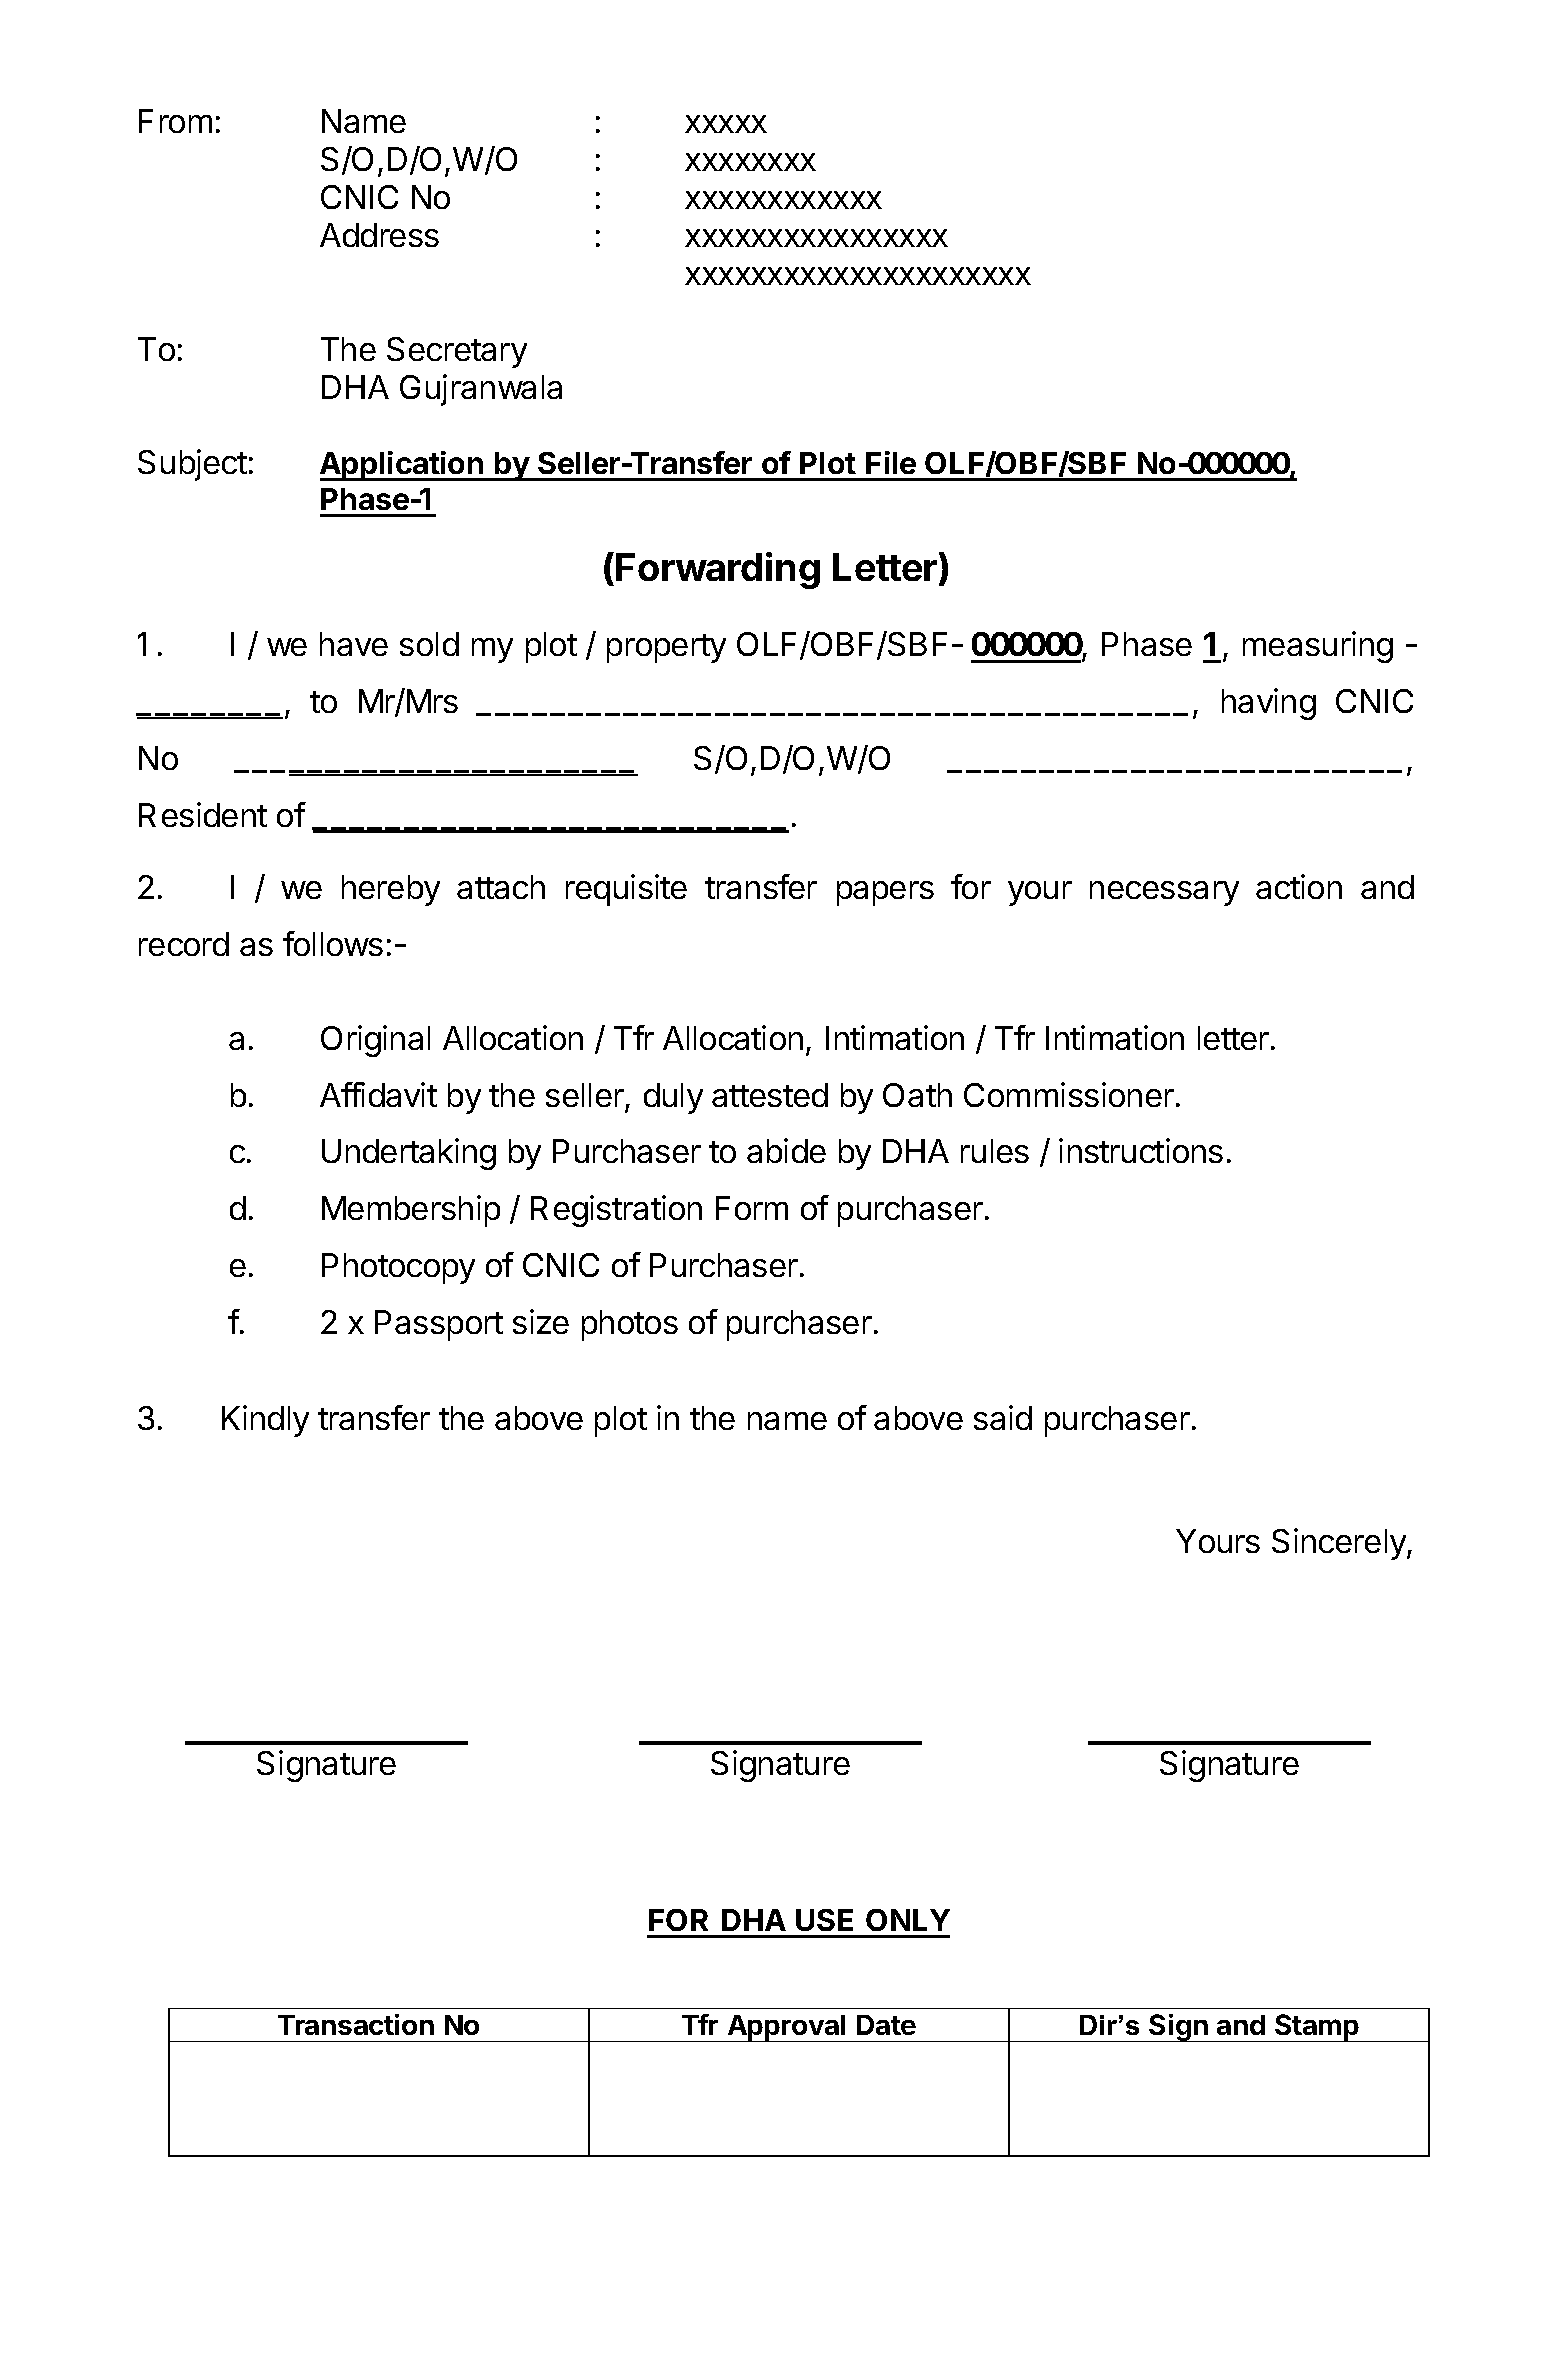 The width and height of the screenshot is (1552, 2372). What do you see at coordinates (379, 235) in the screenshot?
I see `Address` at bounding box center [379, 235].
